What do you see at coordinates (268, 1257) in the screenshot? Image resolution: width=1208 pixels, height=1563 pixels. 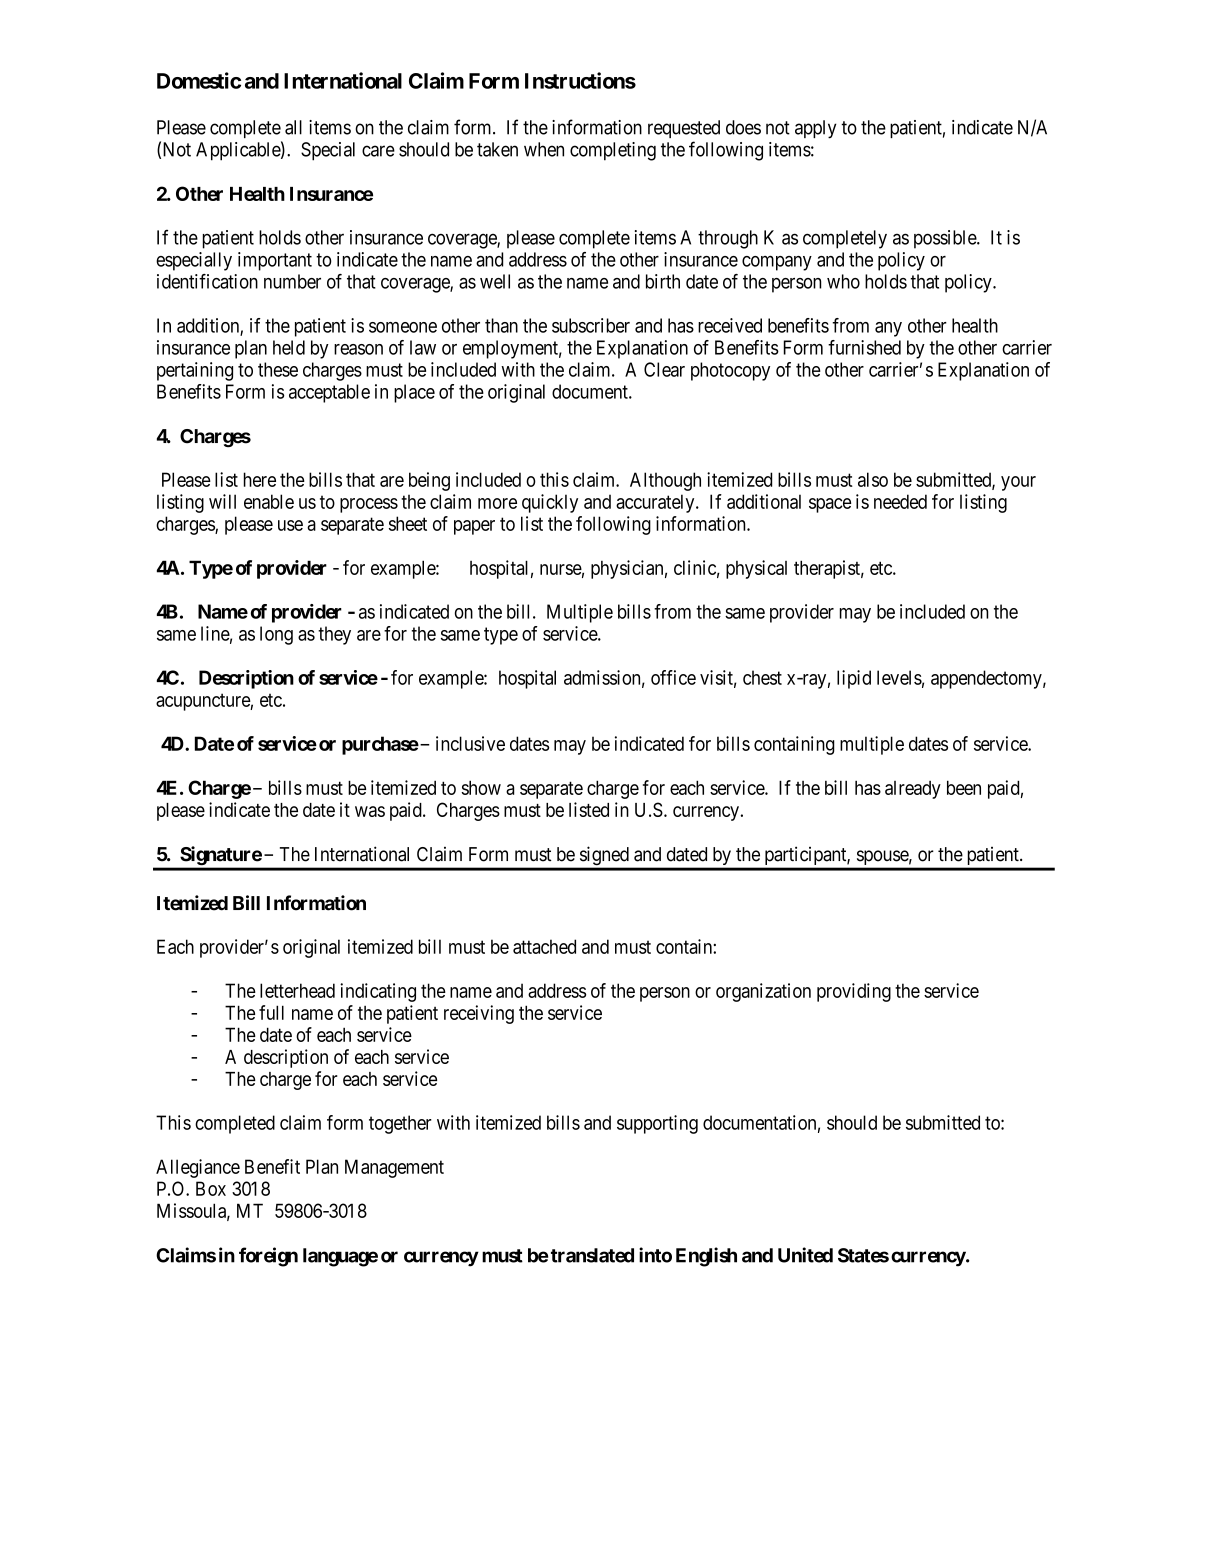 I see `foreign` at bounding box center [268, 1257].
